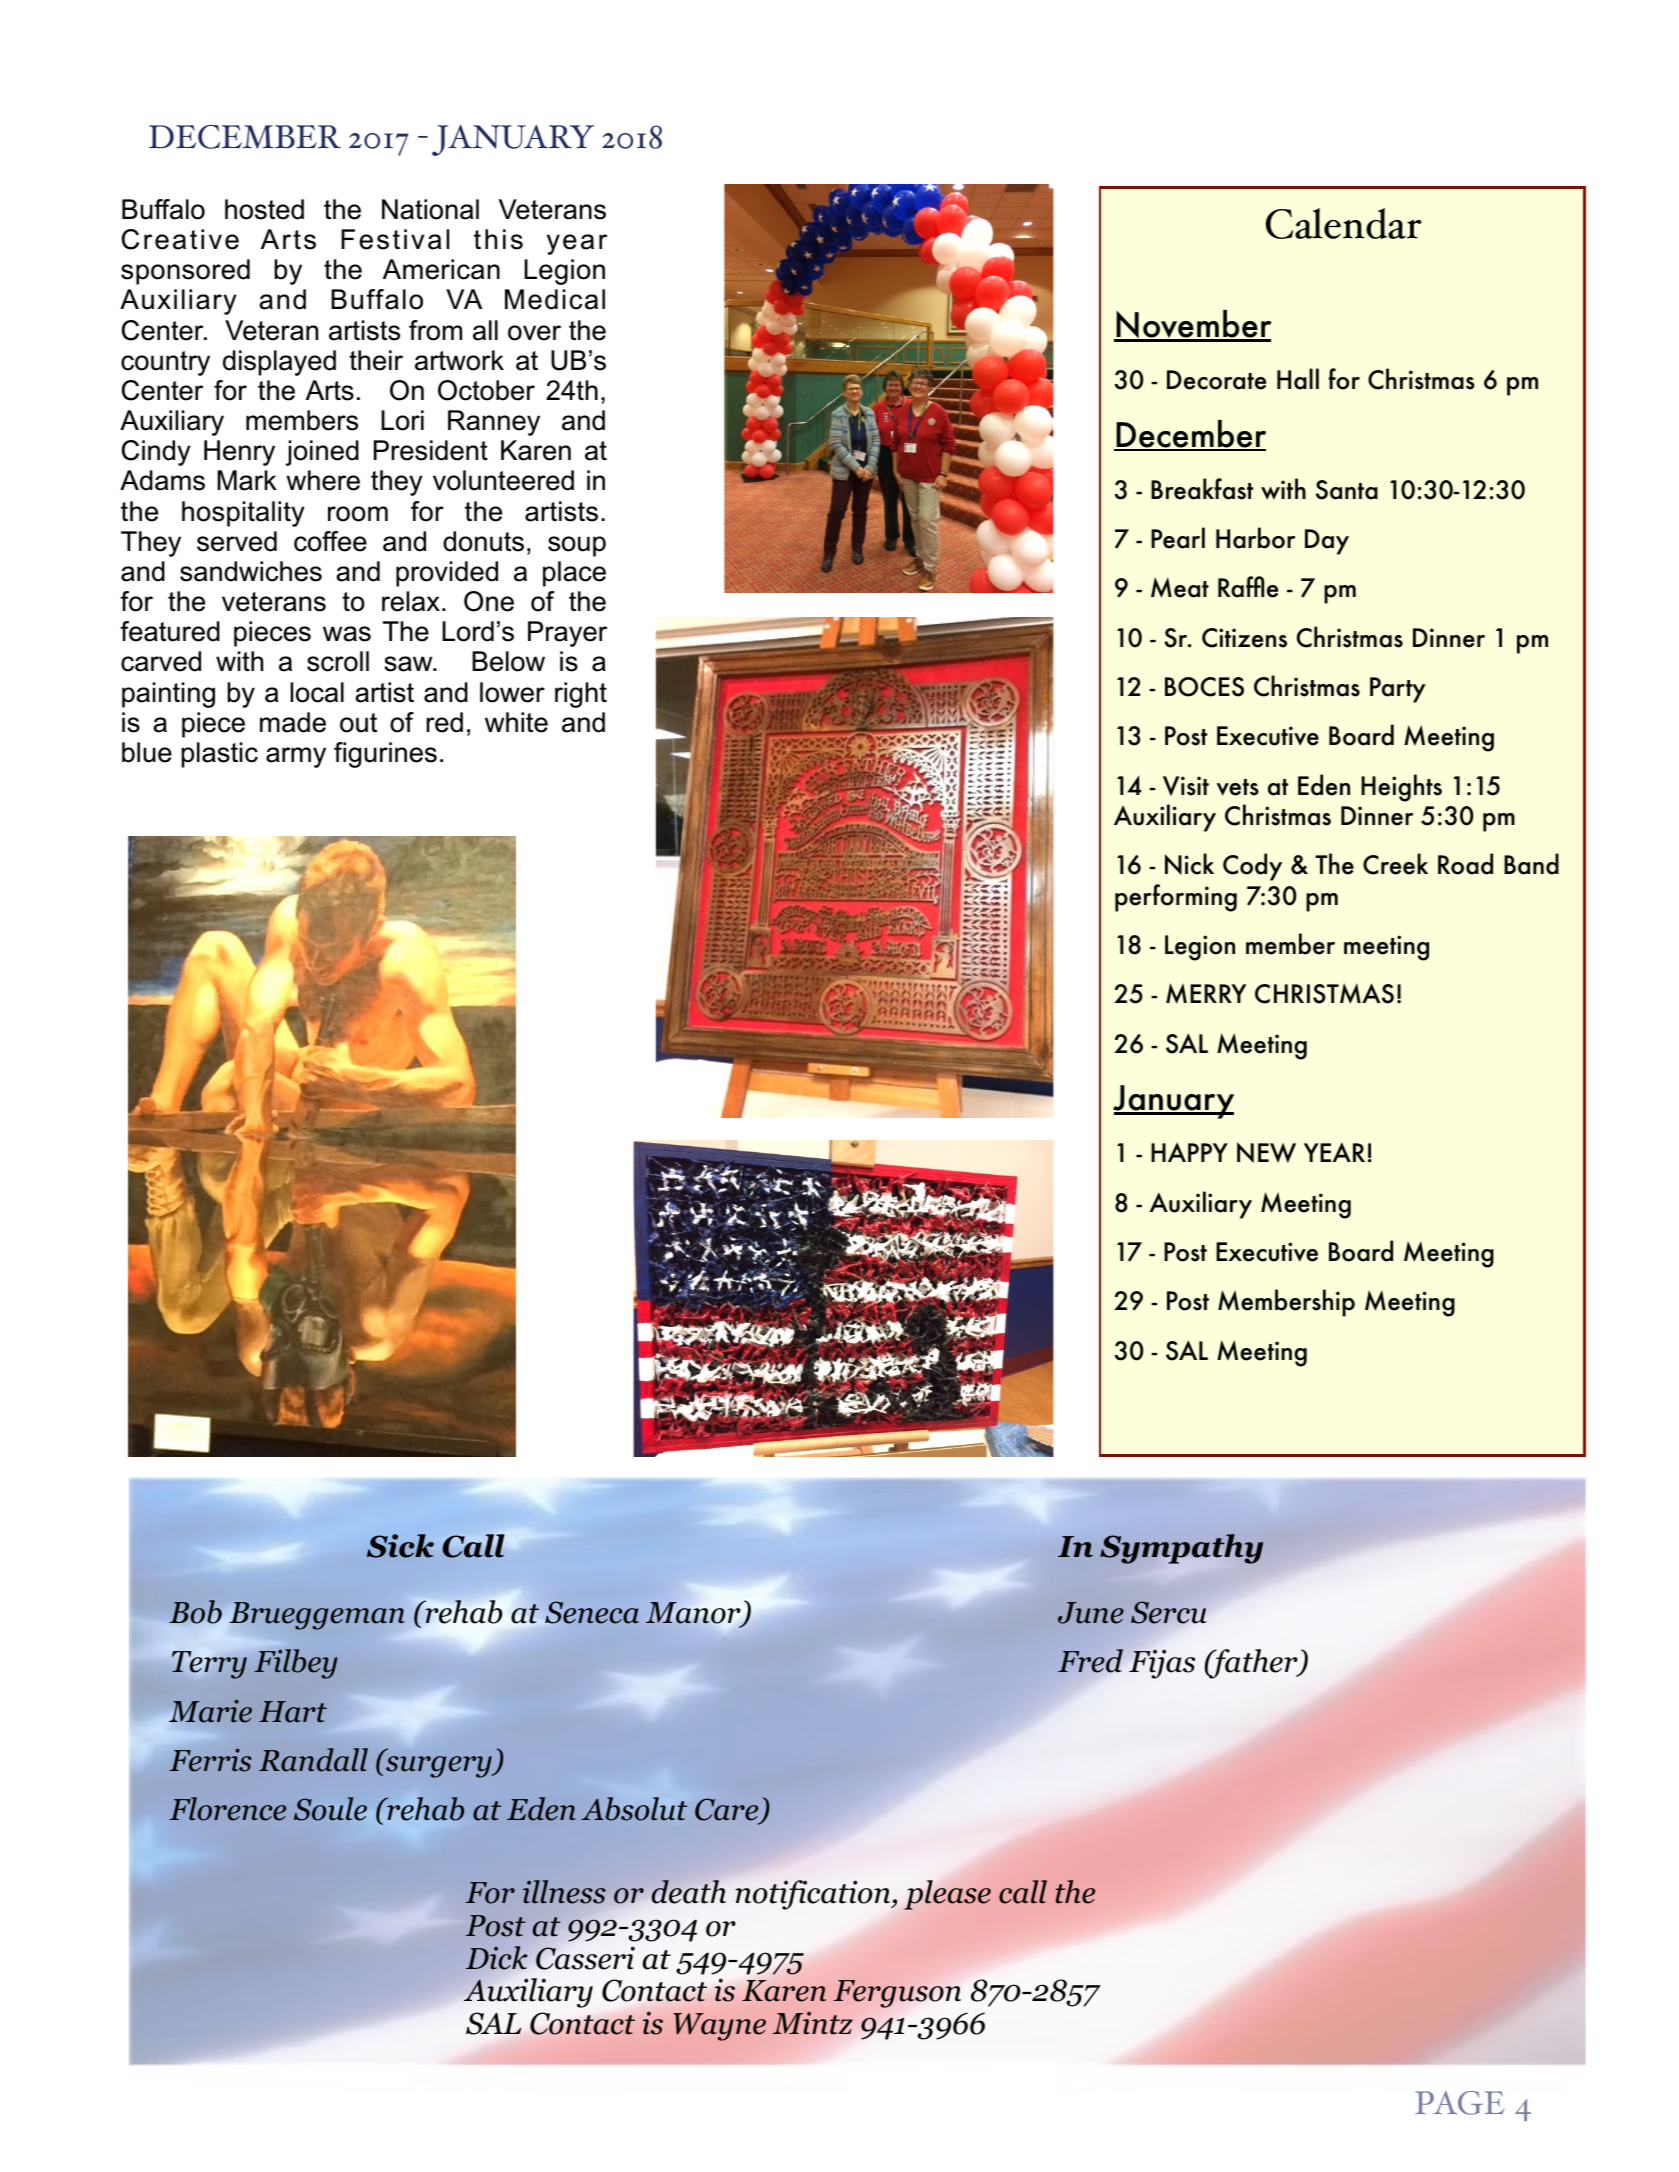  Describe the element at coordinates (1181, 1549) in the screenshot. I see `Sympathy` at that location.
